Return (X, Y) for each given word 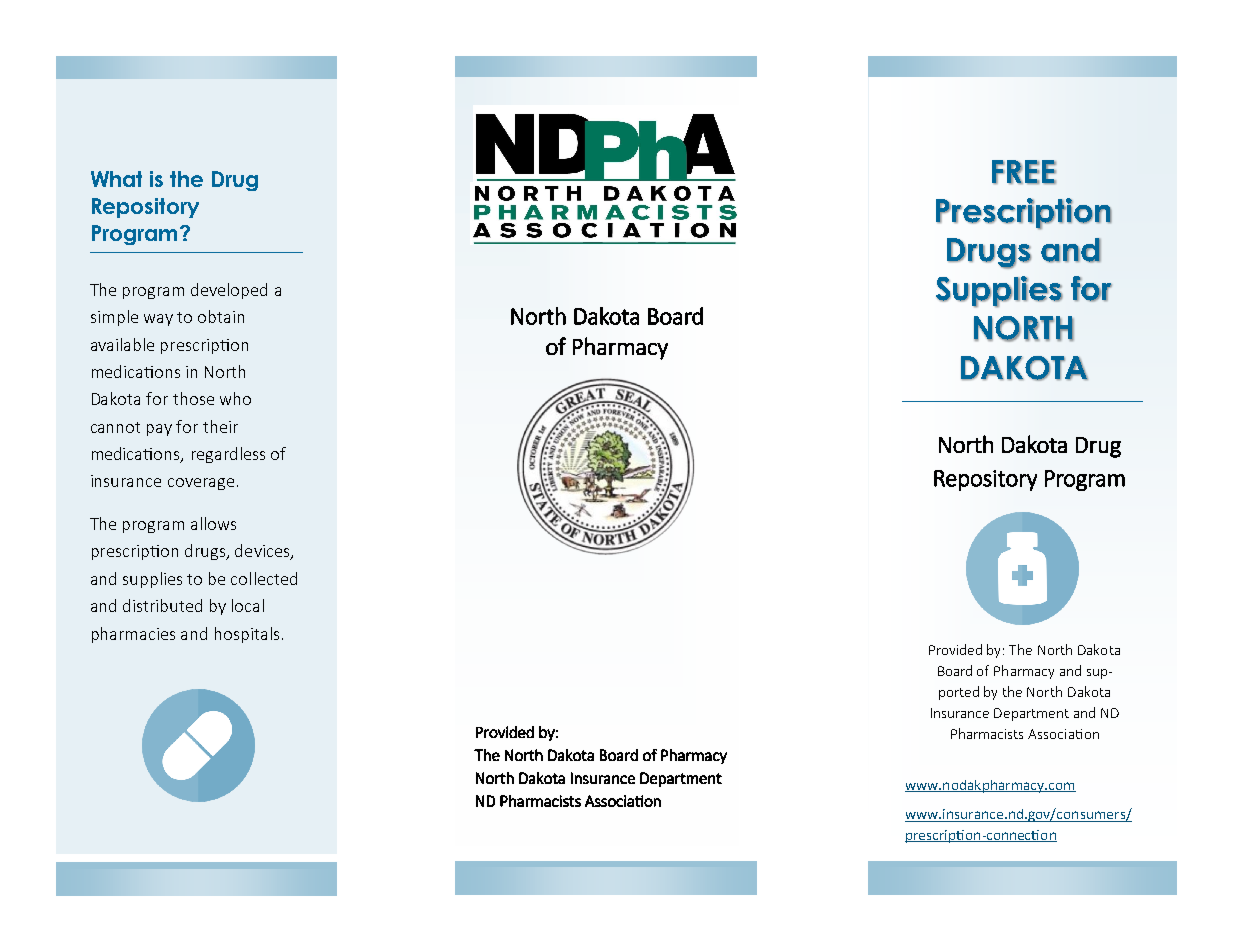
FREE (1024, 172)
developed (229, 291)
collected (264, 578)
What (116, 179)
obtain (221, 316)
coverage (201, 484)
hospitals (247, 635)
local (248, 605)
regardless (228, 455)
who (235, 398)
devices (263, 552)
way (158, 320)
